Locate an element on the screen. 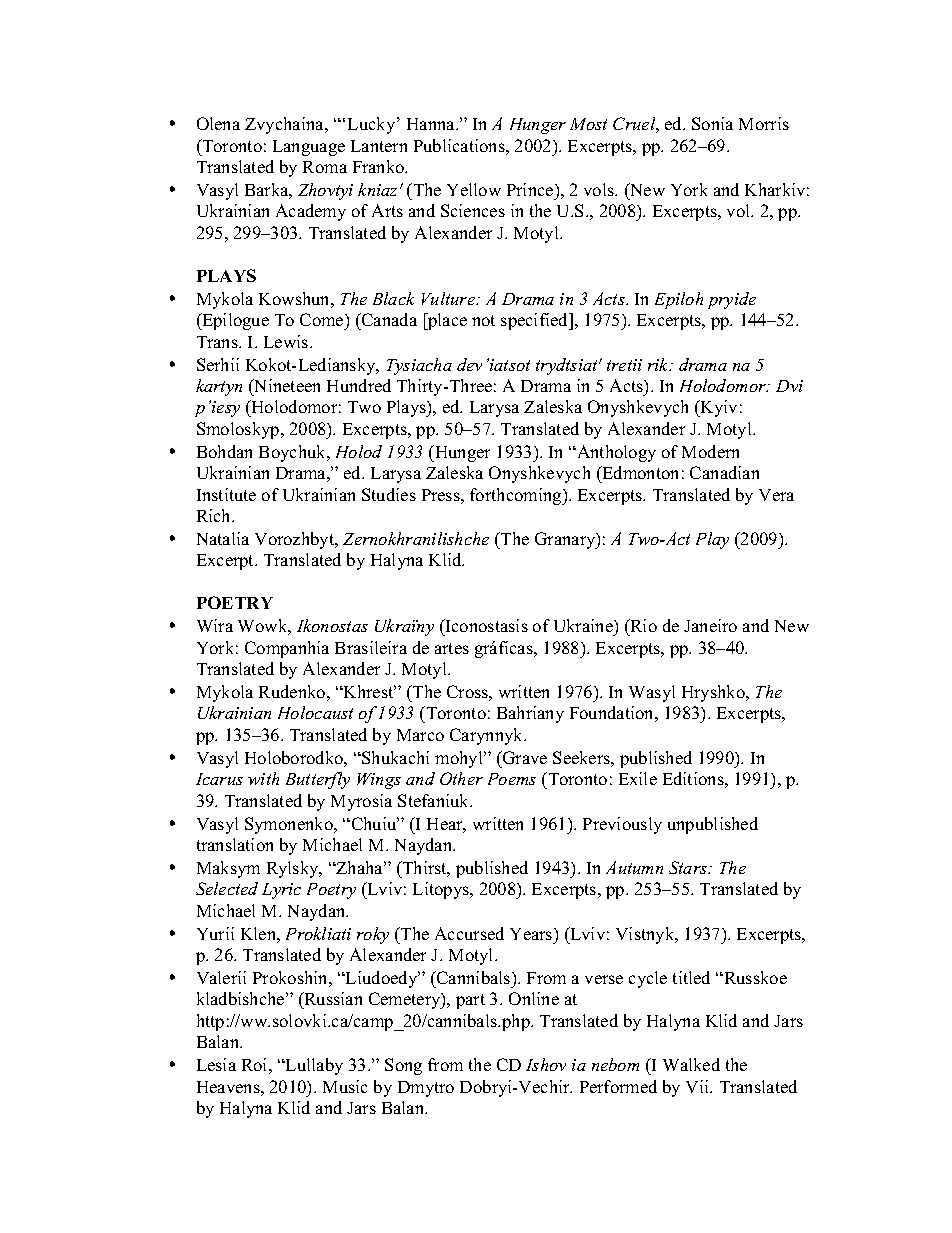 This screenshot has height=1233, width=952. Yellow is located at coordinates (474, 189).
